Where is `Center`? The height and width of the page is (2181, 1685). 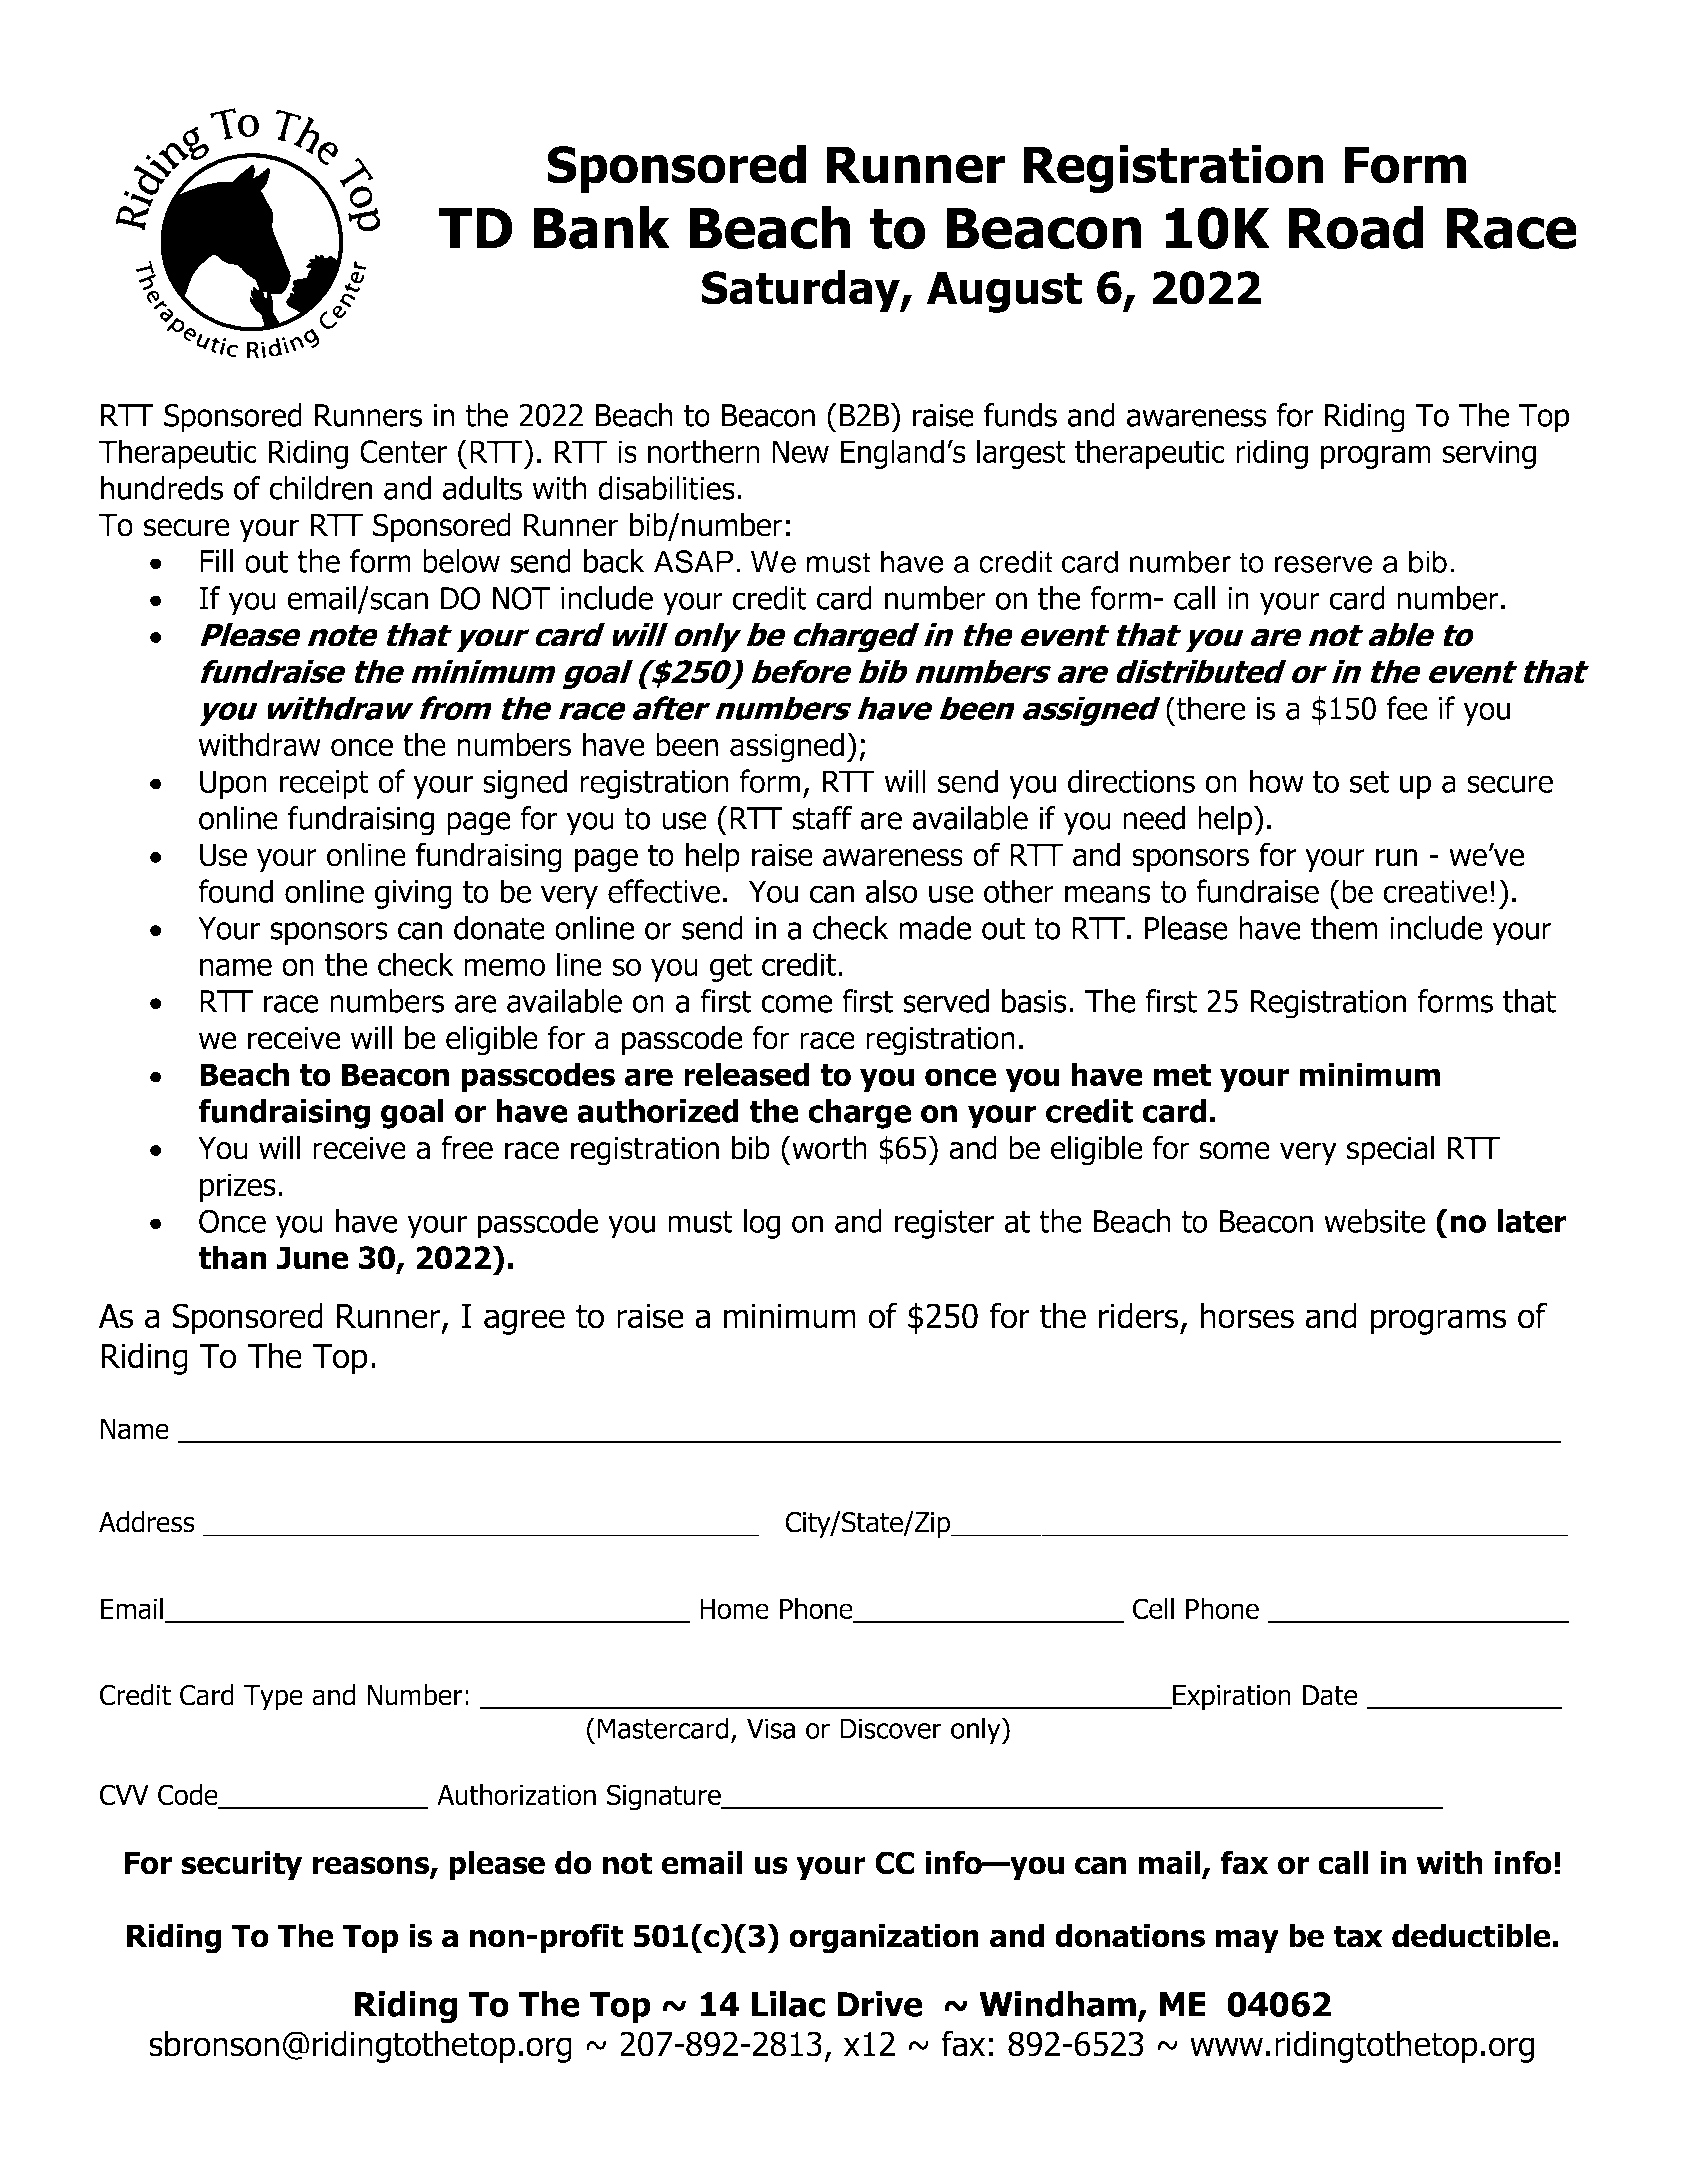
Center is located at coordinates (403, 451).
